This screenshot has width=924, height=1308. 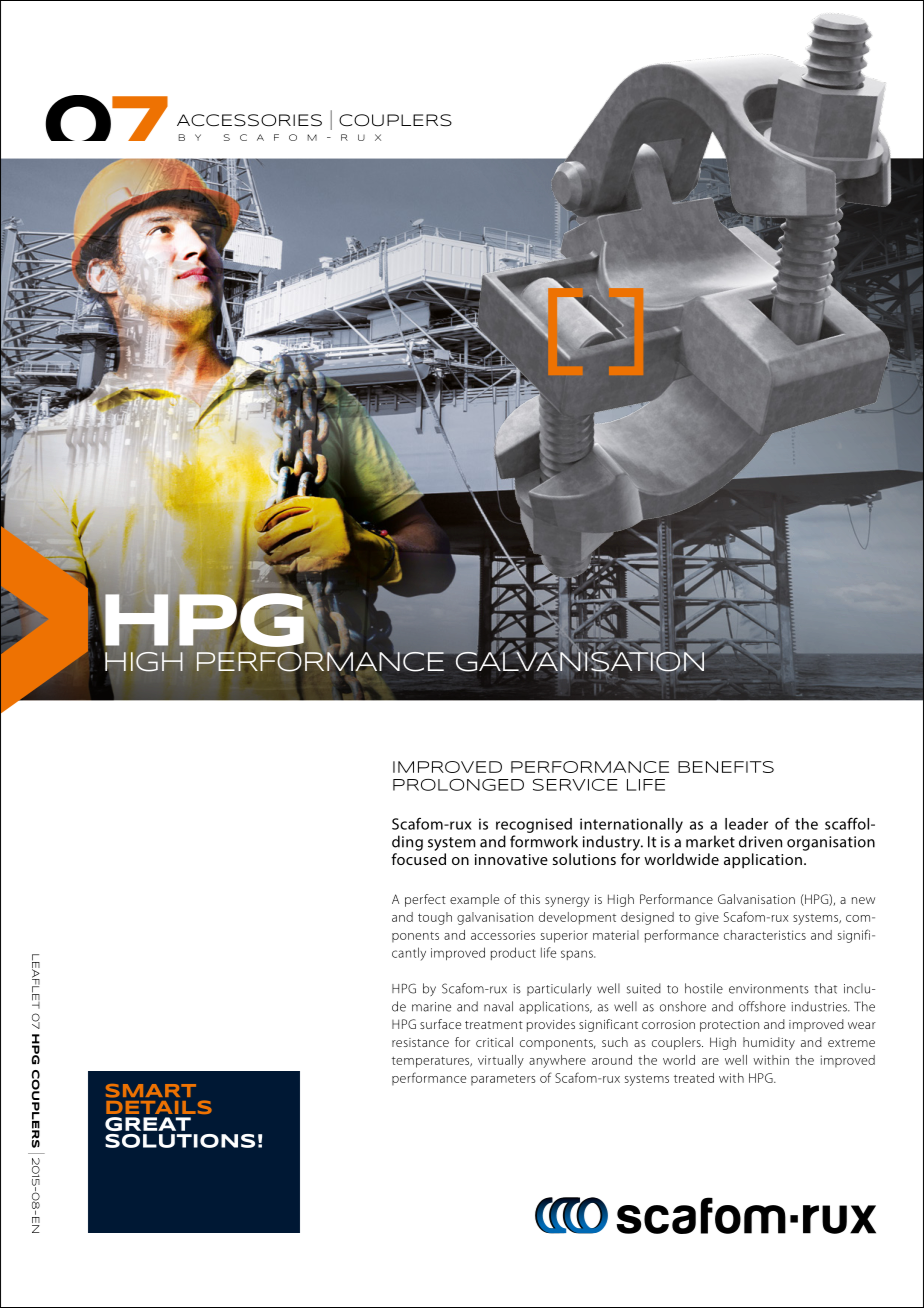 I want to click on SMART, so click(x=151, y=1091).
